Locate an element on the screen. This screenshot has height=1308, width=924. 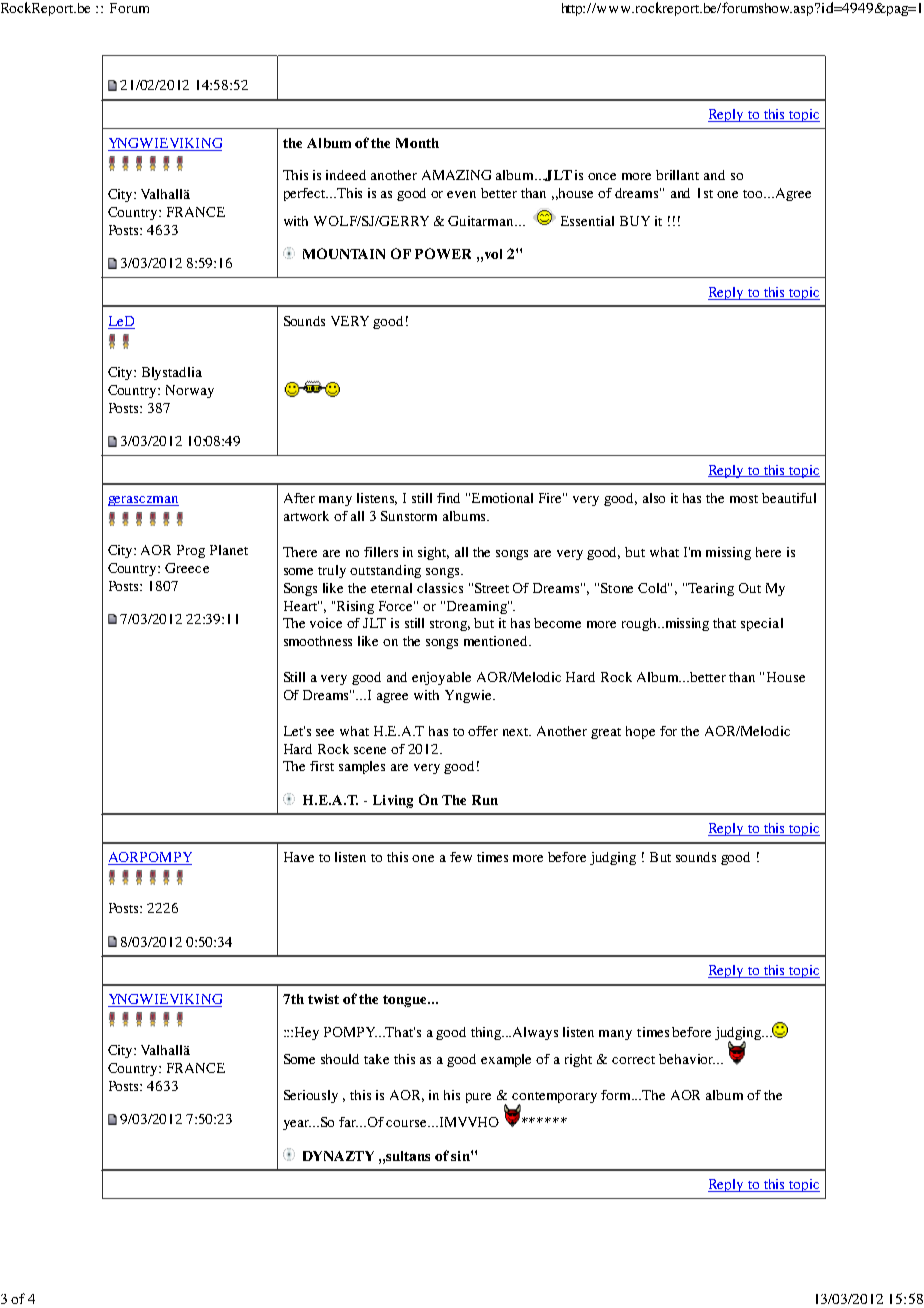
Seriously is located at coordinates (311, 1096).
